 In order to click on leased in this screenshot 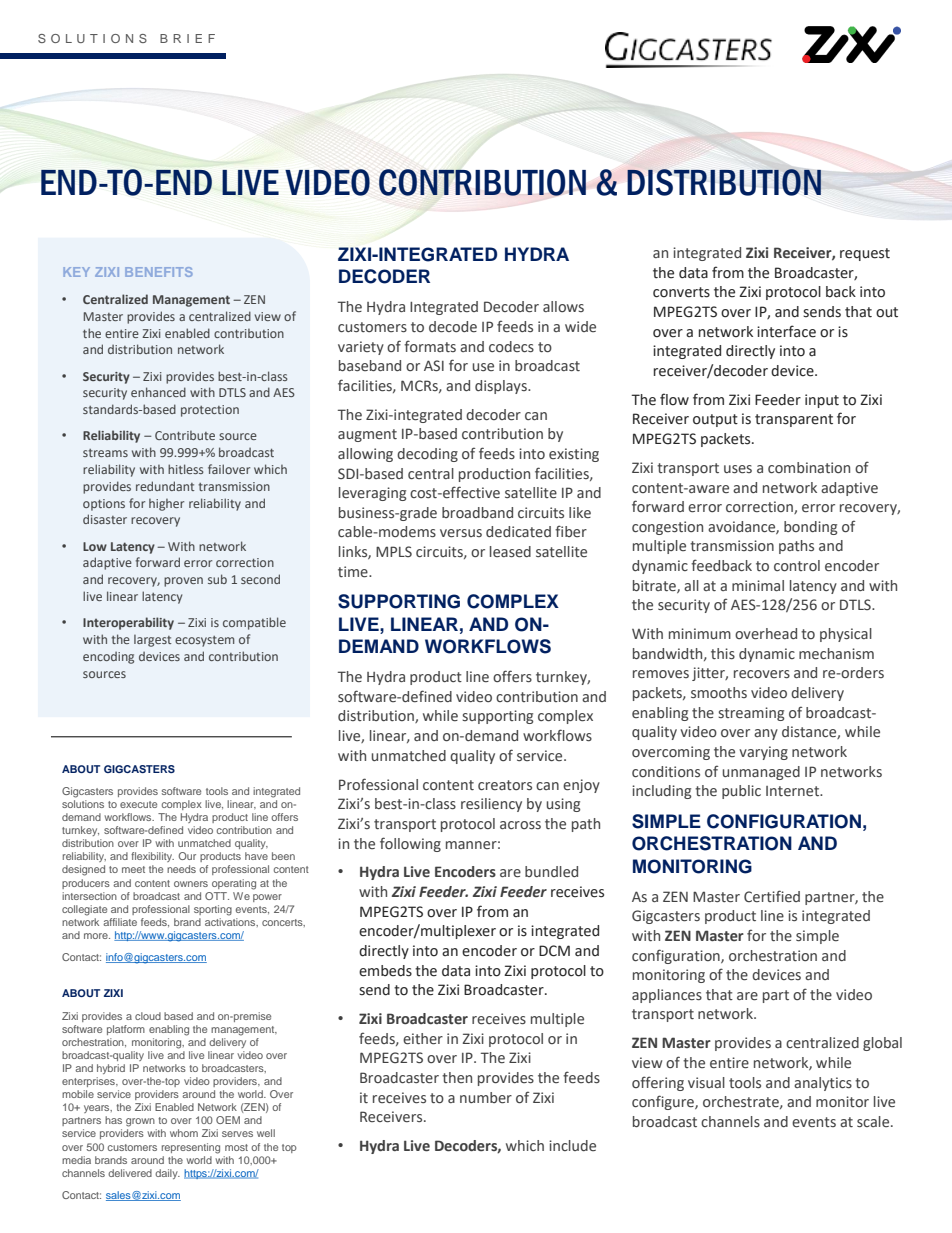, I will do `click(510, 552)`.
